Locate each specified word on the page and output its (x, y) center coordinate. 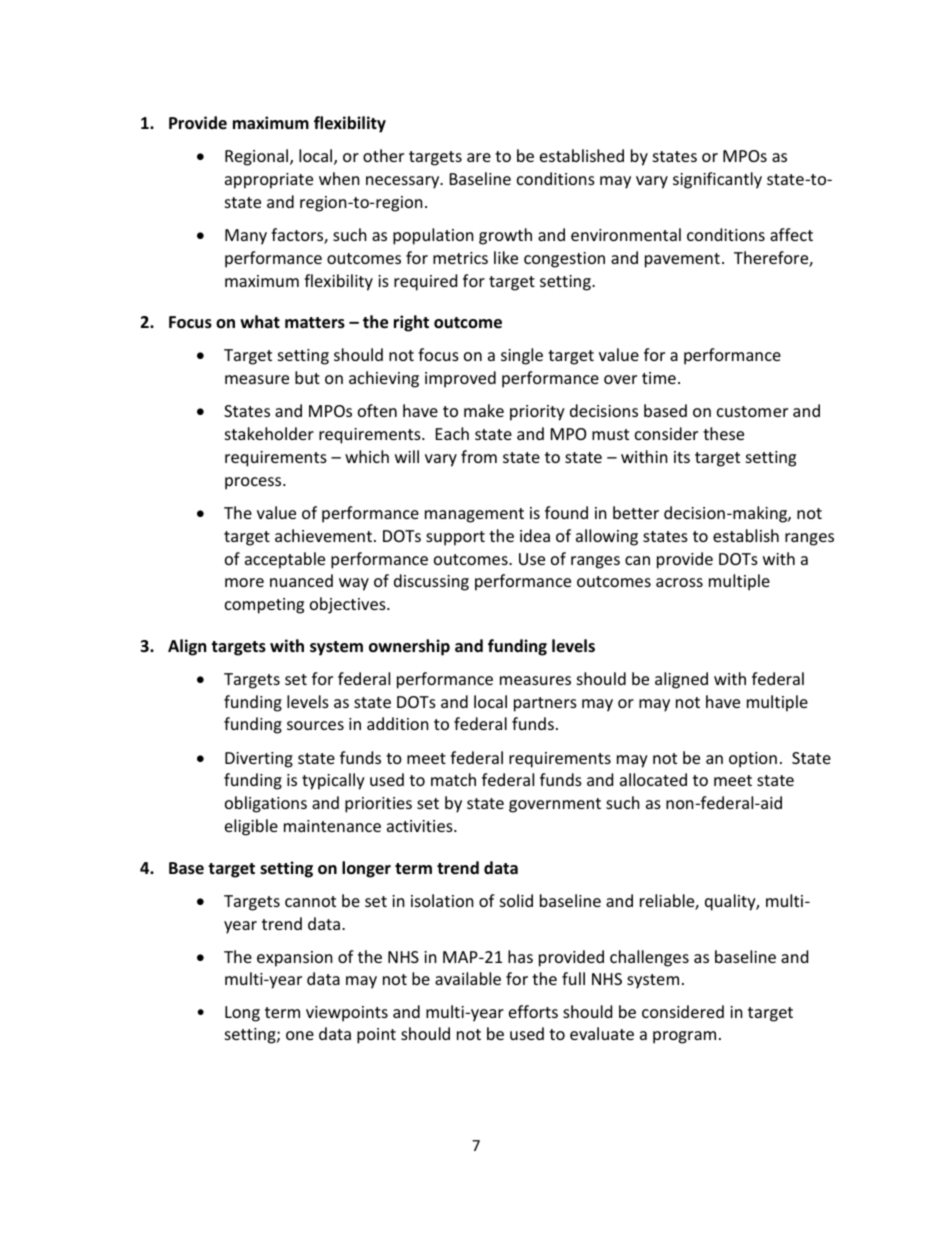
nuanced (301, 580)
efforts (533, 1011)
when (339, 178)
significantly (717, 180)
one (300, 1035)
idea (535, 535)
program (684, 1037)
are (479, 157)
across (679, 582)
